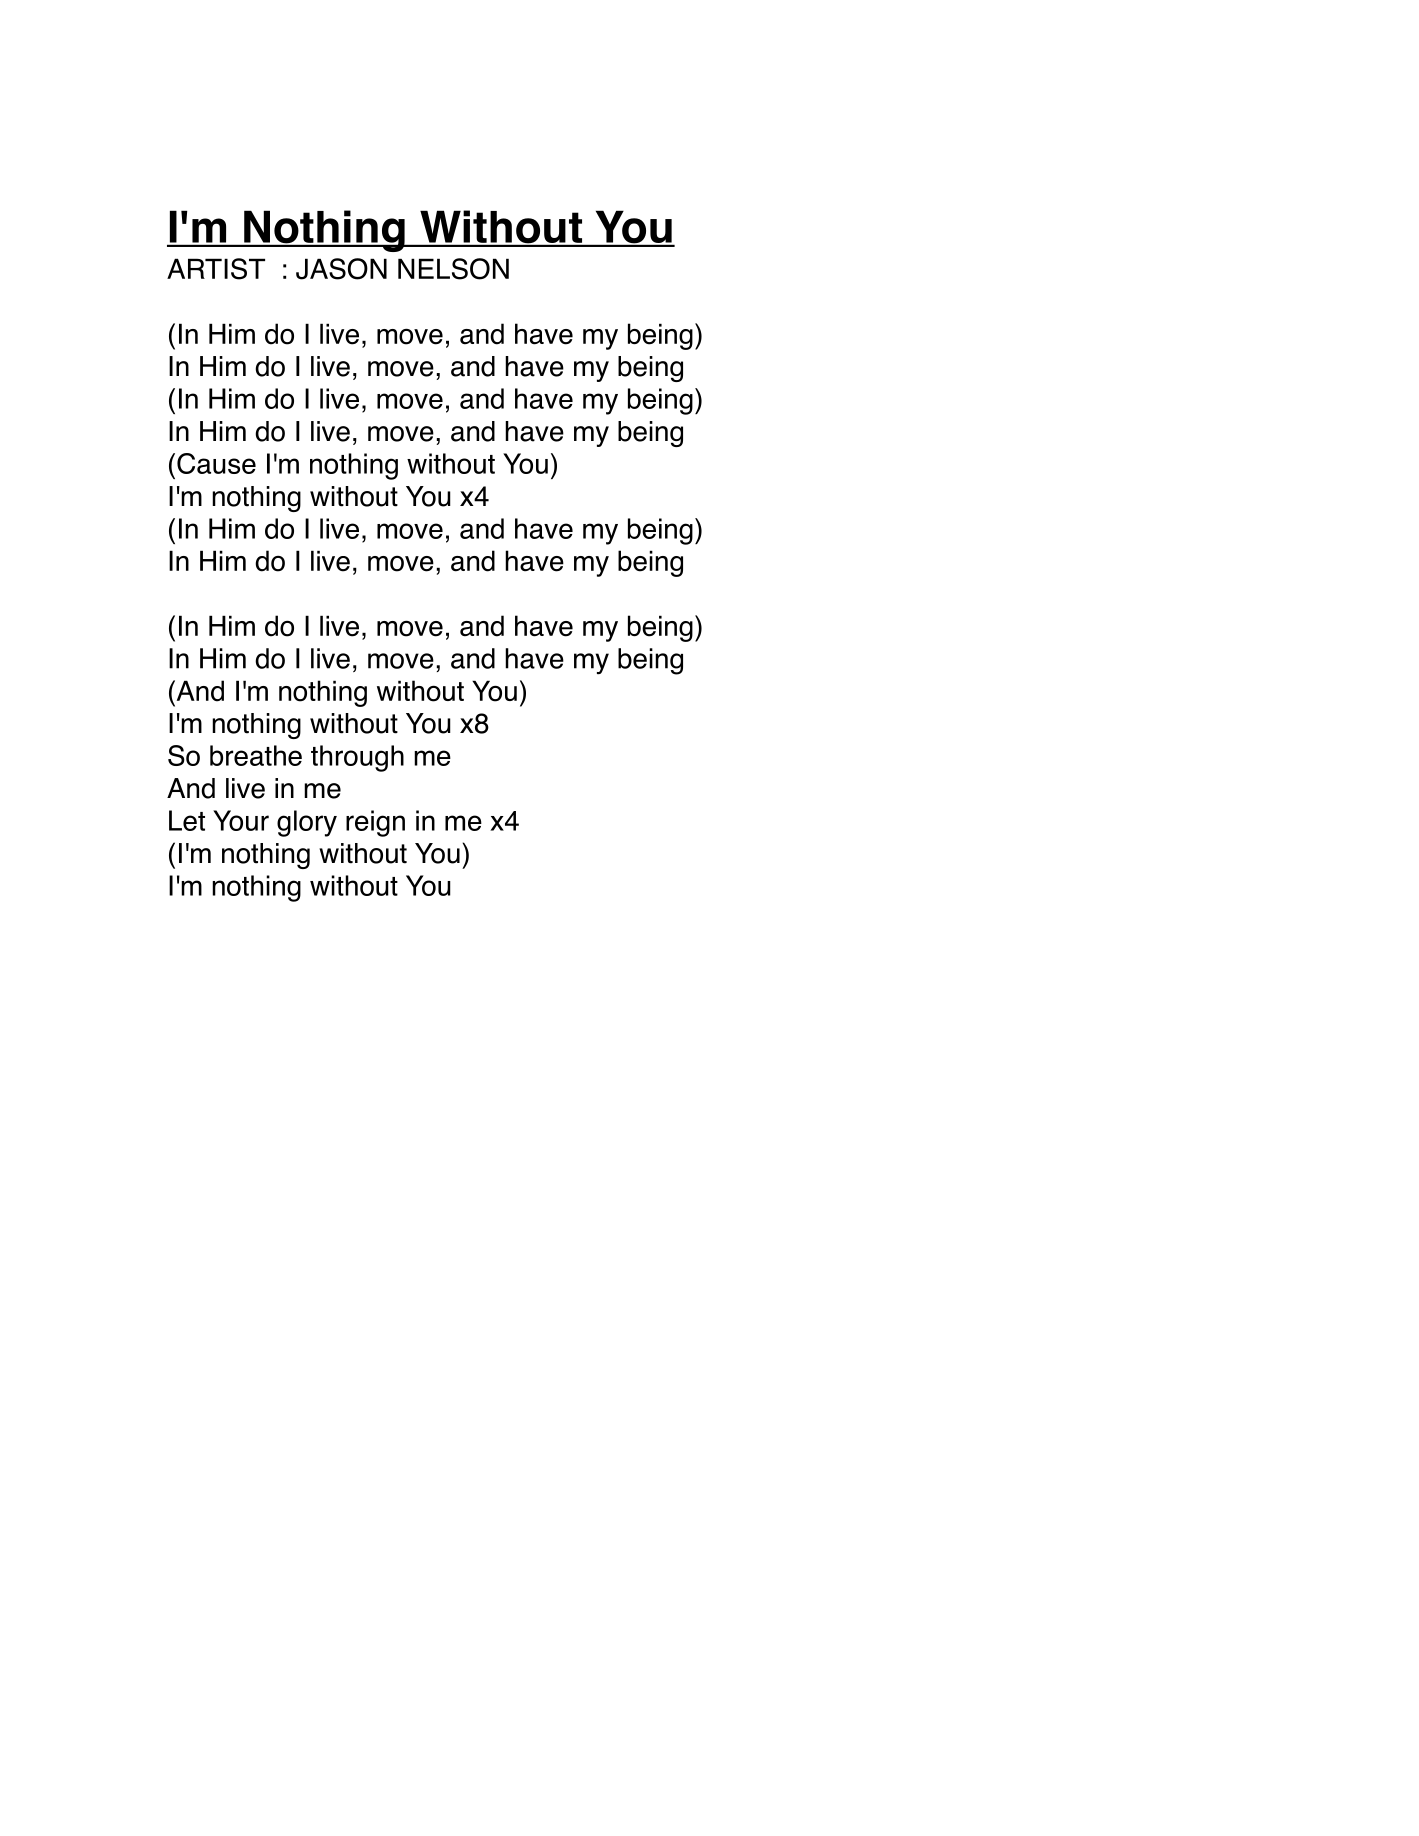  What do you see at coordinates (256, 755) in the image?
I see `breathe` at bounding box center [256, 755].
